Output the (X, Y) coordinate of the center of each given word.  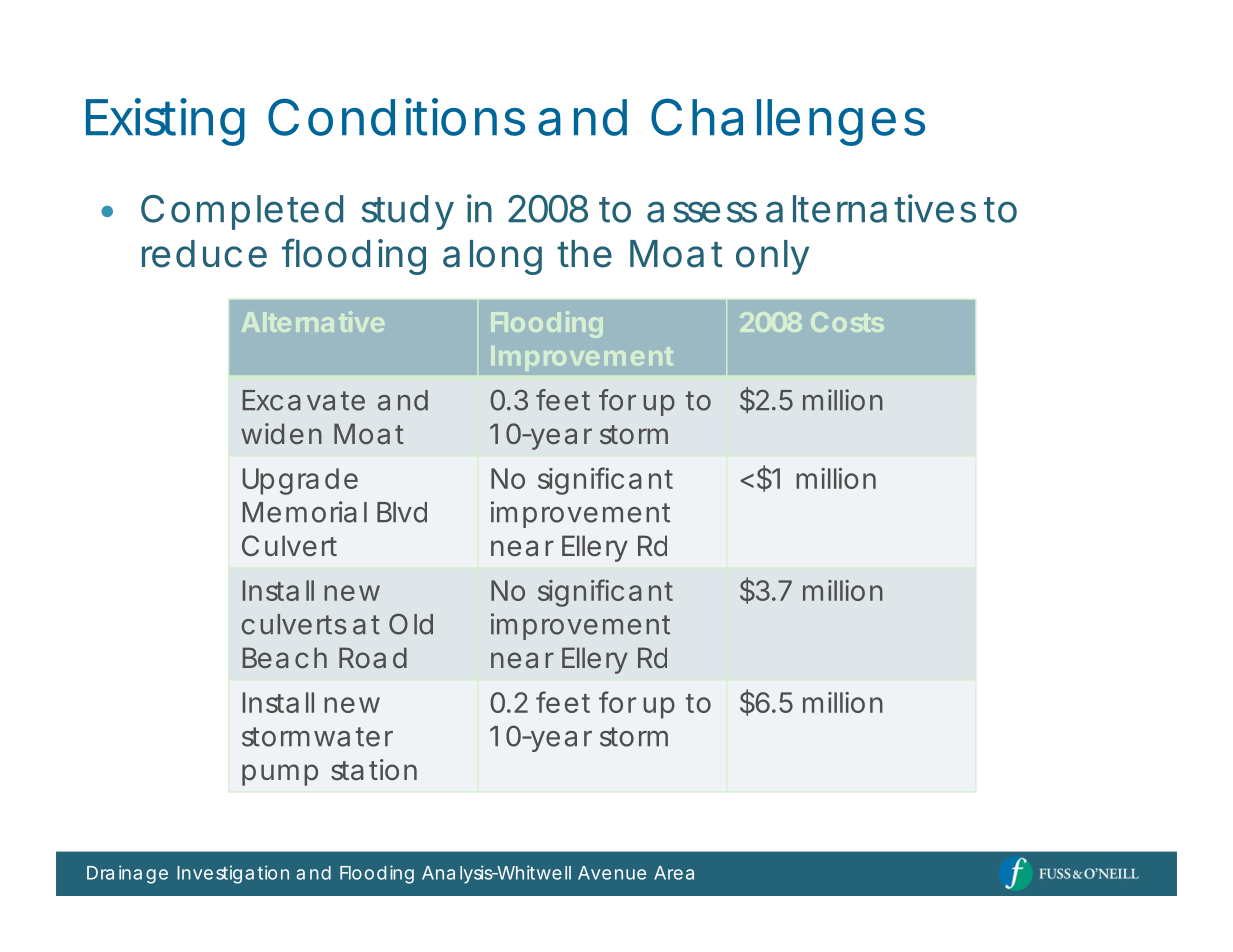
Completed (242, 212)
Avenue (612, 873)
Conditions (396, 117)
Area (674, 873)
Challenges (788, 122)
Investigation (233, 874)
